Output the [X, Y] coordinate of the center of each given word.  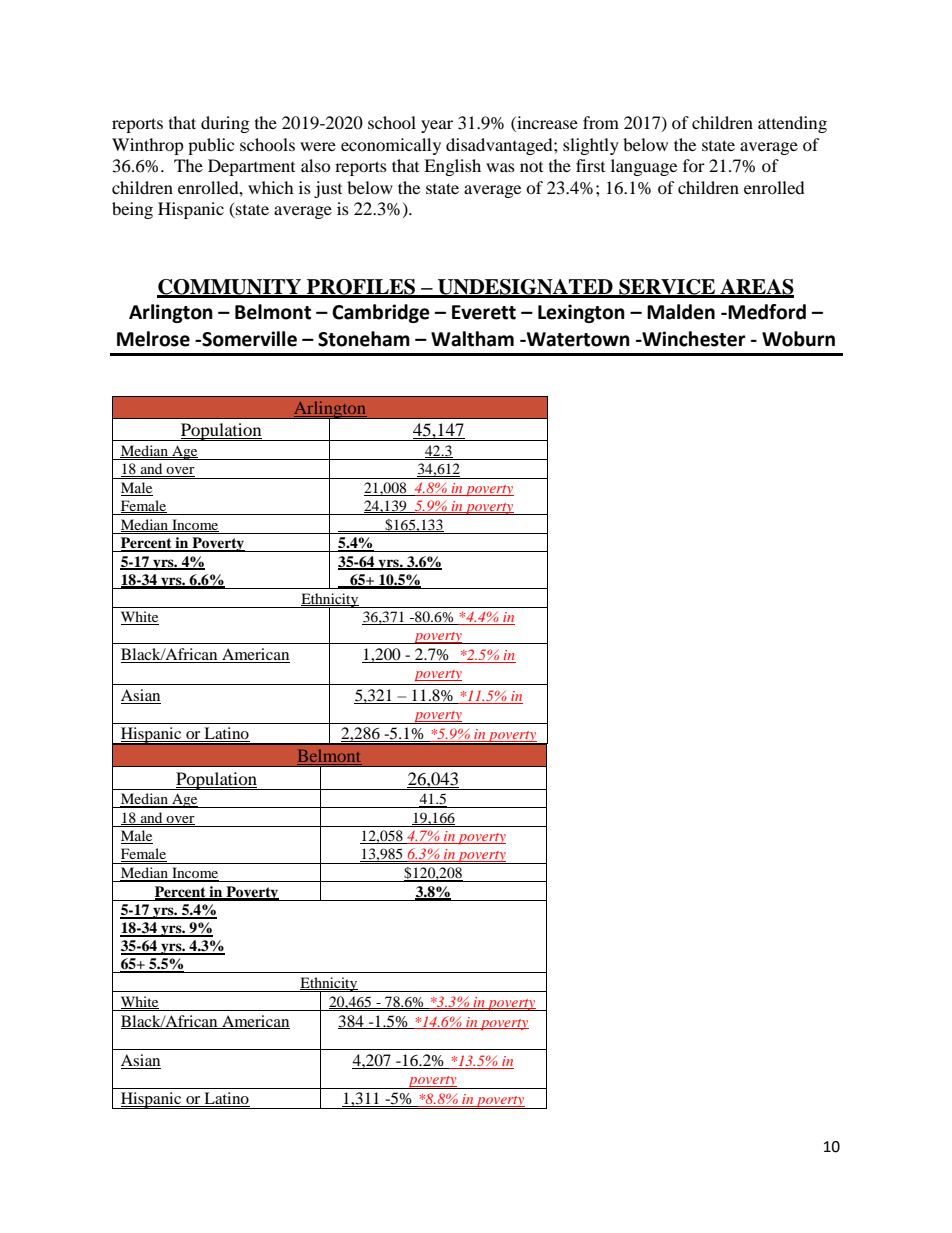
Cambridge [381, 313]
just [328, 189]
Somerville [248, 339]
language [644, 167]
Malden [681, 312]
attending [792, 124]
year [437, 126]
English [452, 167]
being [132, 210]
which [271, 187]
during [225, 124]
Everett [484, 312]
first [590, 165]
